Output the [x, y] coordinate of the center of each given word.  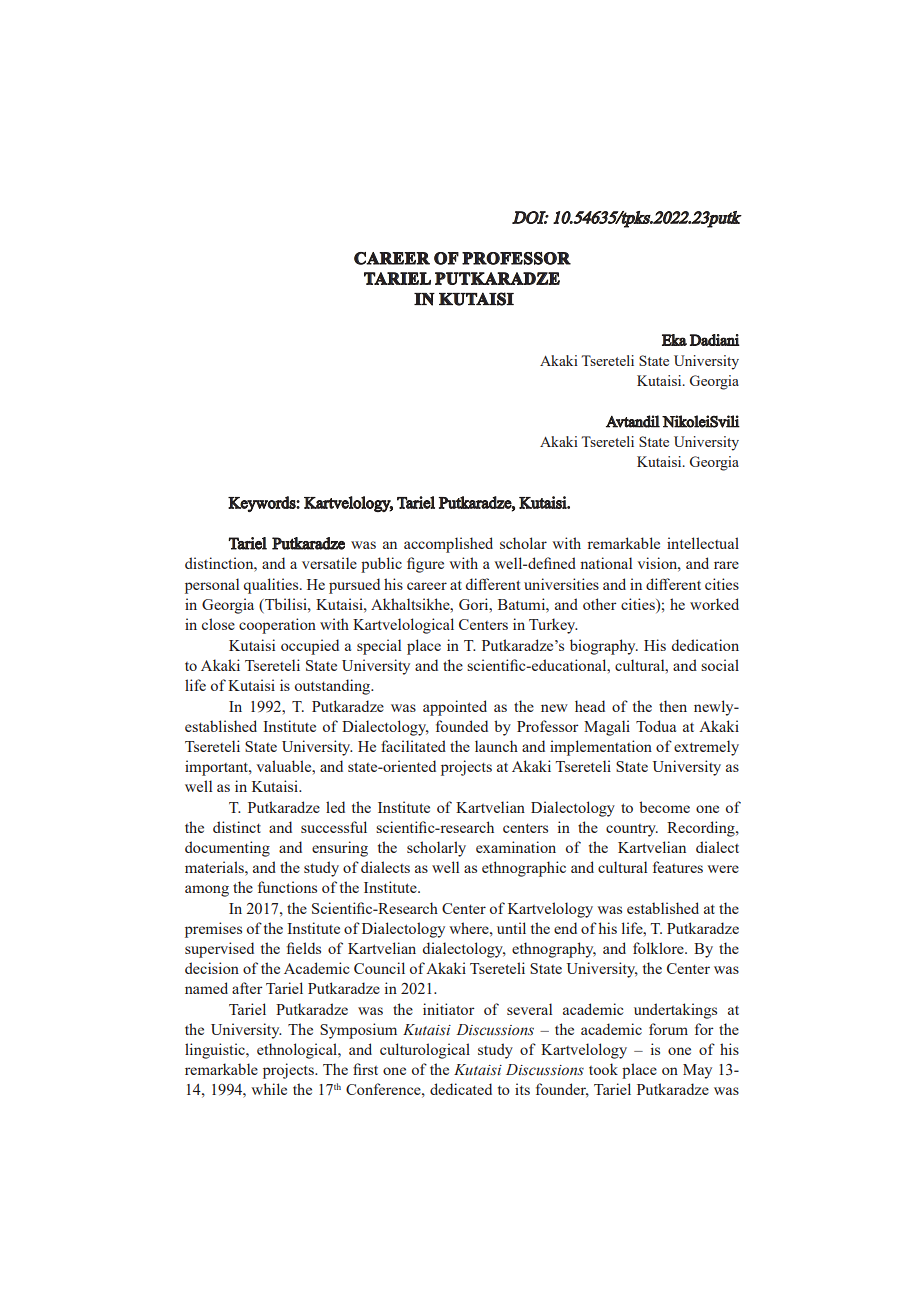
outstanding [334, 687]
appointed [455, 708]
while [269, 1089]
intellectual [703, 543]
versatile [329, 563]
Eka [674, 340]
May [697, 1071]
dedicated [461, 1089]
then [673, 706]
